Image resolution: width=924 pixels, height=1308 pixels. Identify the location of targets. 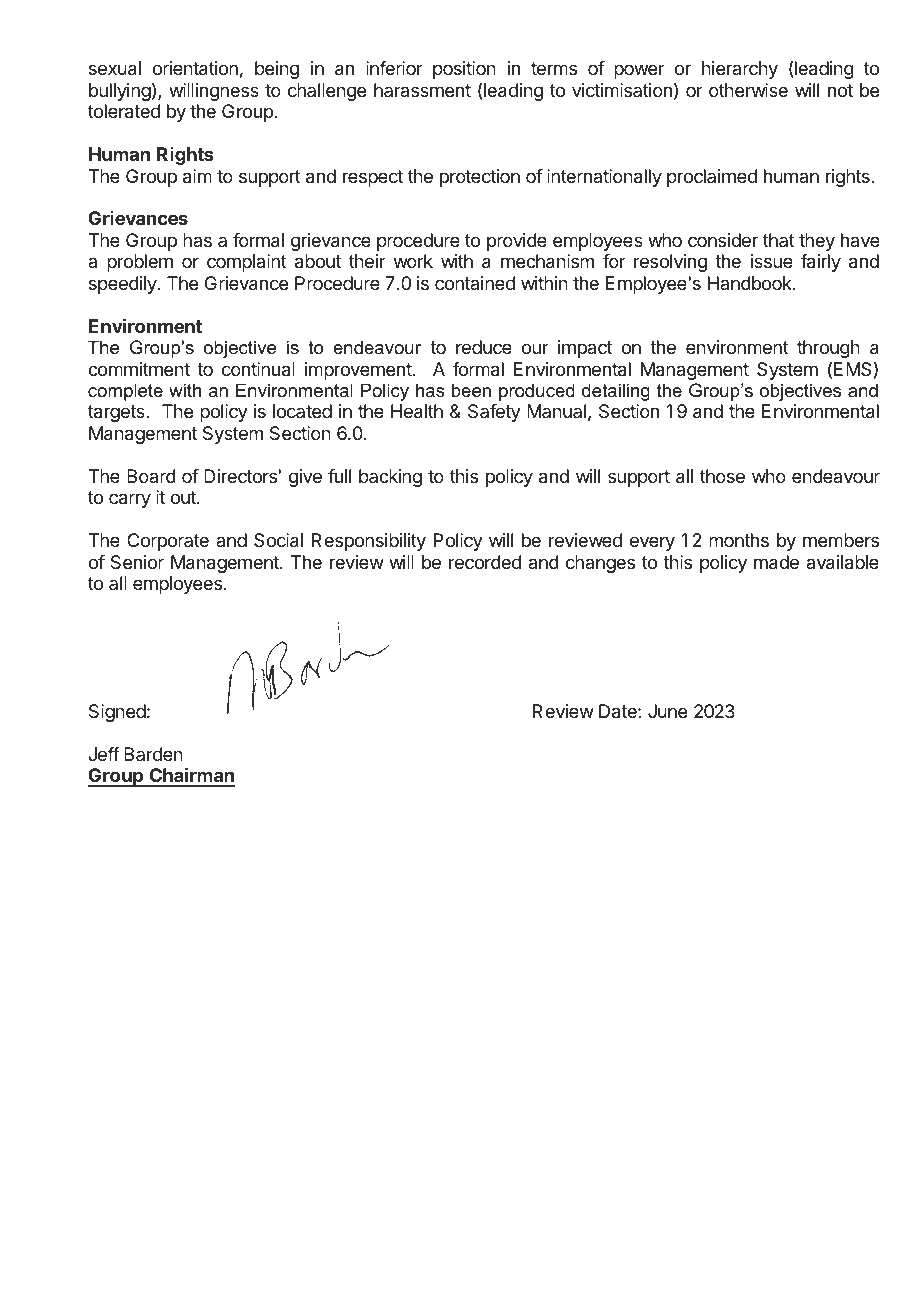
(117, 413).
